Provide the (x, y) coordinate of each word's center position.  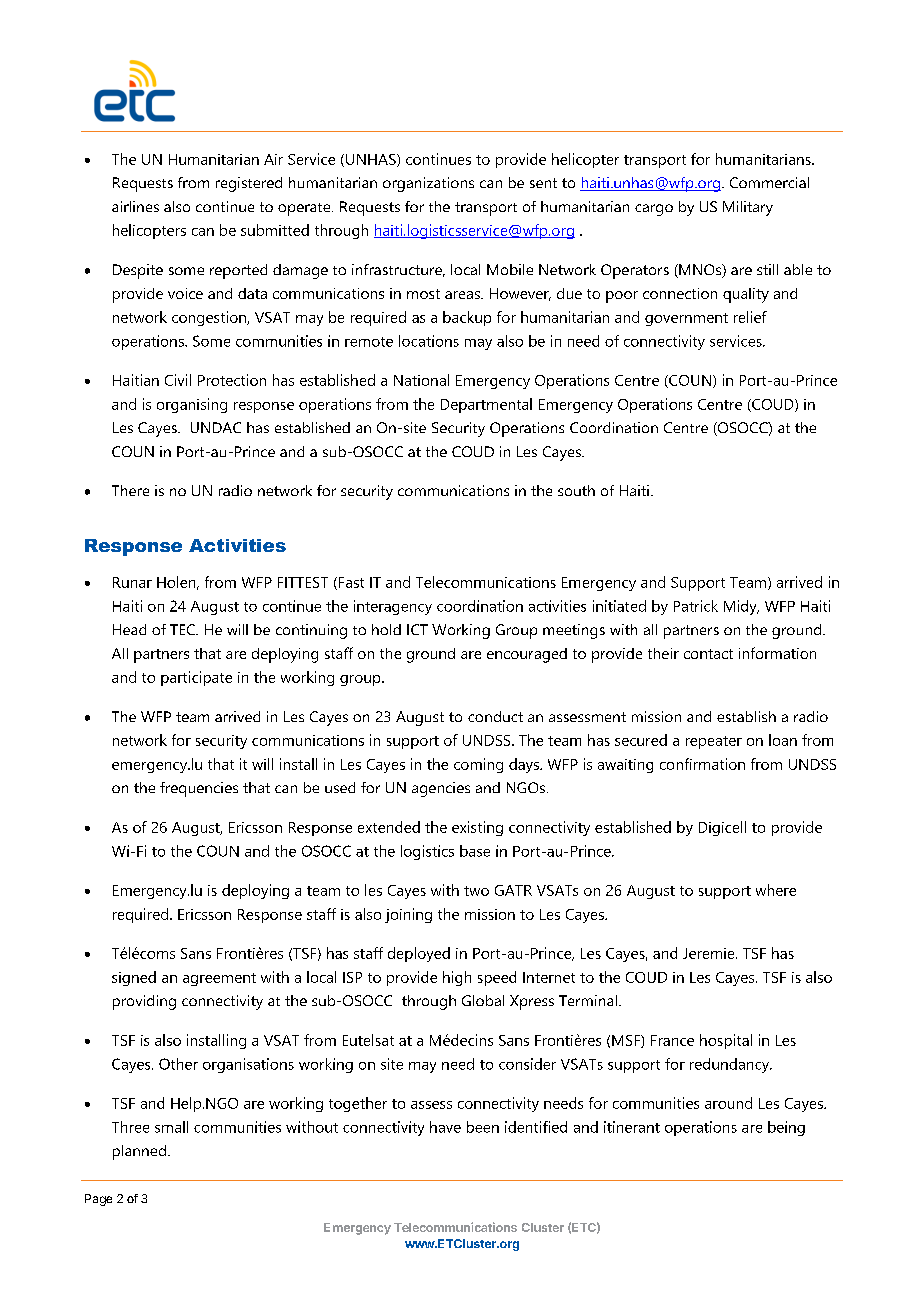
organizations (428, 184)
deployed (419, 954)
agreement (219, 979)
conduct (495, 716)
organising (192, 405)
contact (708, 654)
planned (139, 1152)
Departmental (486, 405)
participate (196, 678)
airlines (135, 206)
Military (748, 208)
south (576, 490)
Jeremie (710, 953)
